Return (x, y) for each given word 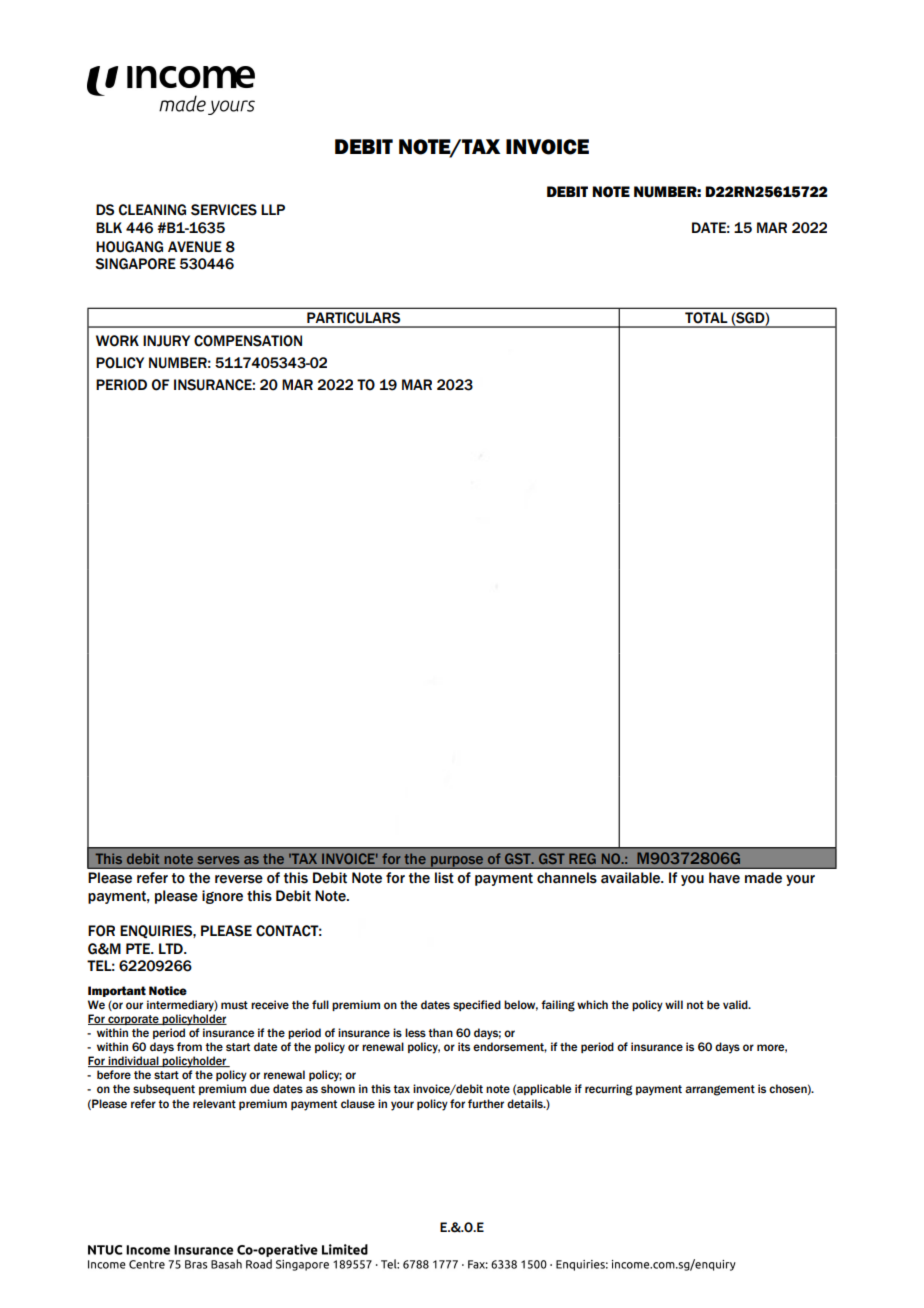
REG (582, 858)
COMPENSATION (248, 341)
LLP (273, 209)
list (444, 878)
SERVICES (224, 210)
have (724, 878)
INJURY (166, 341)
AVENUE (195, 247)
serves (218, 860)
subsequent (164, 1089)
